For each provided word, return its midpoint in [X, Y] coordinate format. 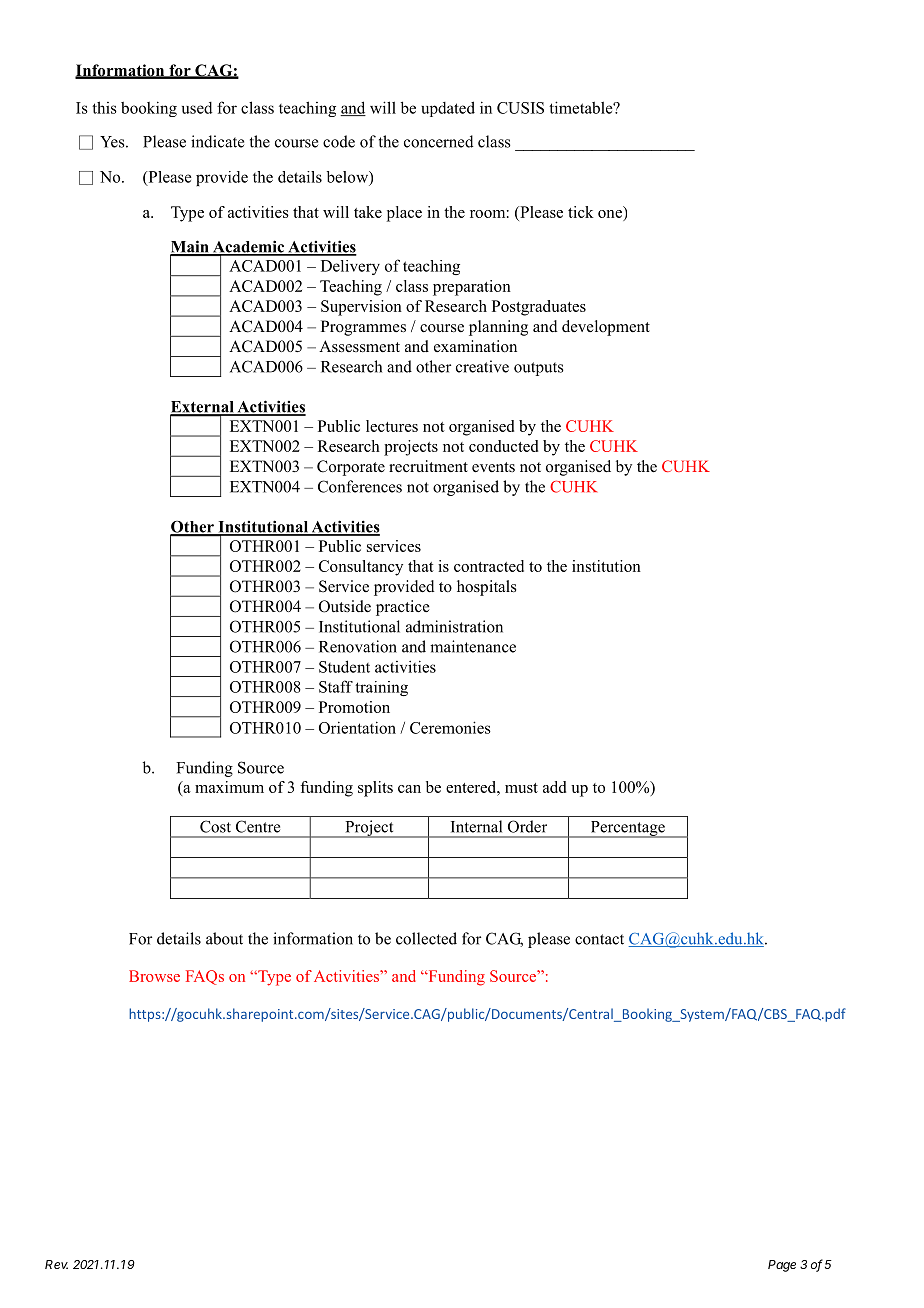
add [554, 787]
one [610, 214]
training [381, 688]
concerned [439, 141]
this [104, 107]
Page [782, 1266]
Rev [56, 1264]
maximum [229, 787]
